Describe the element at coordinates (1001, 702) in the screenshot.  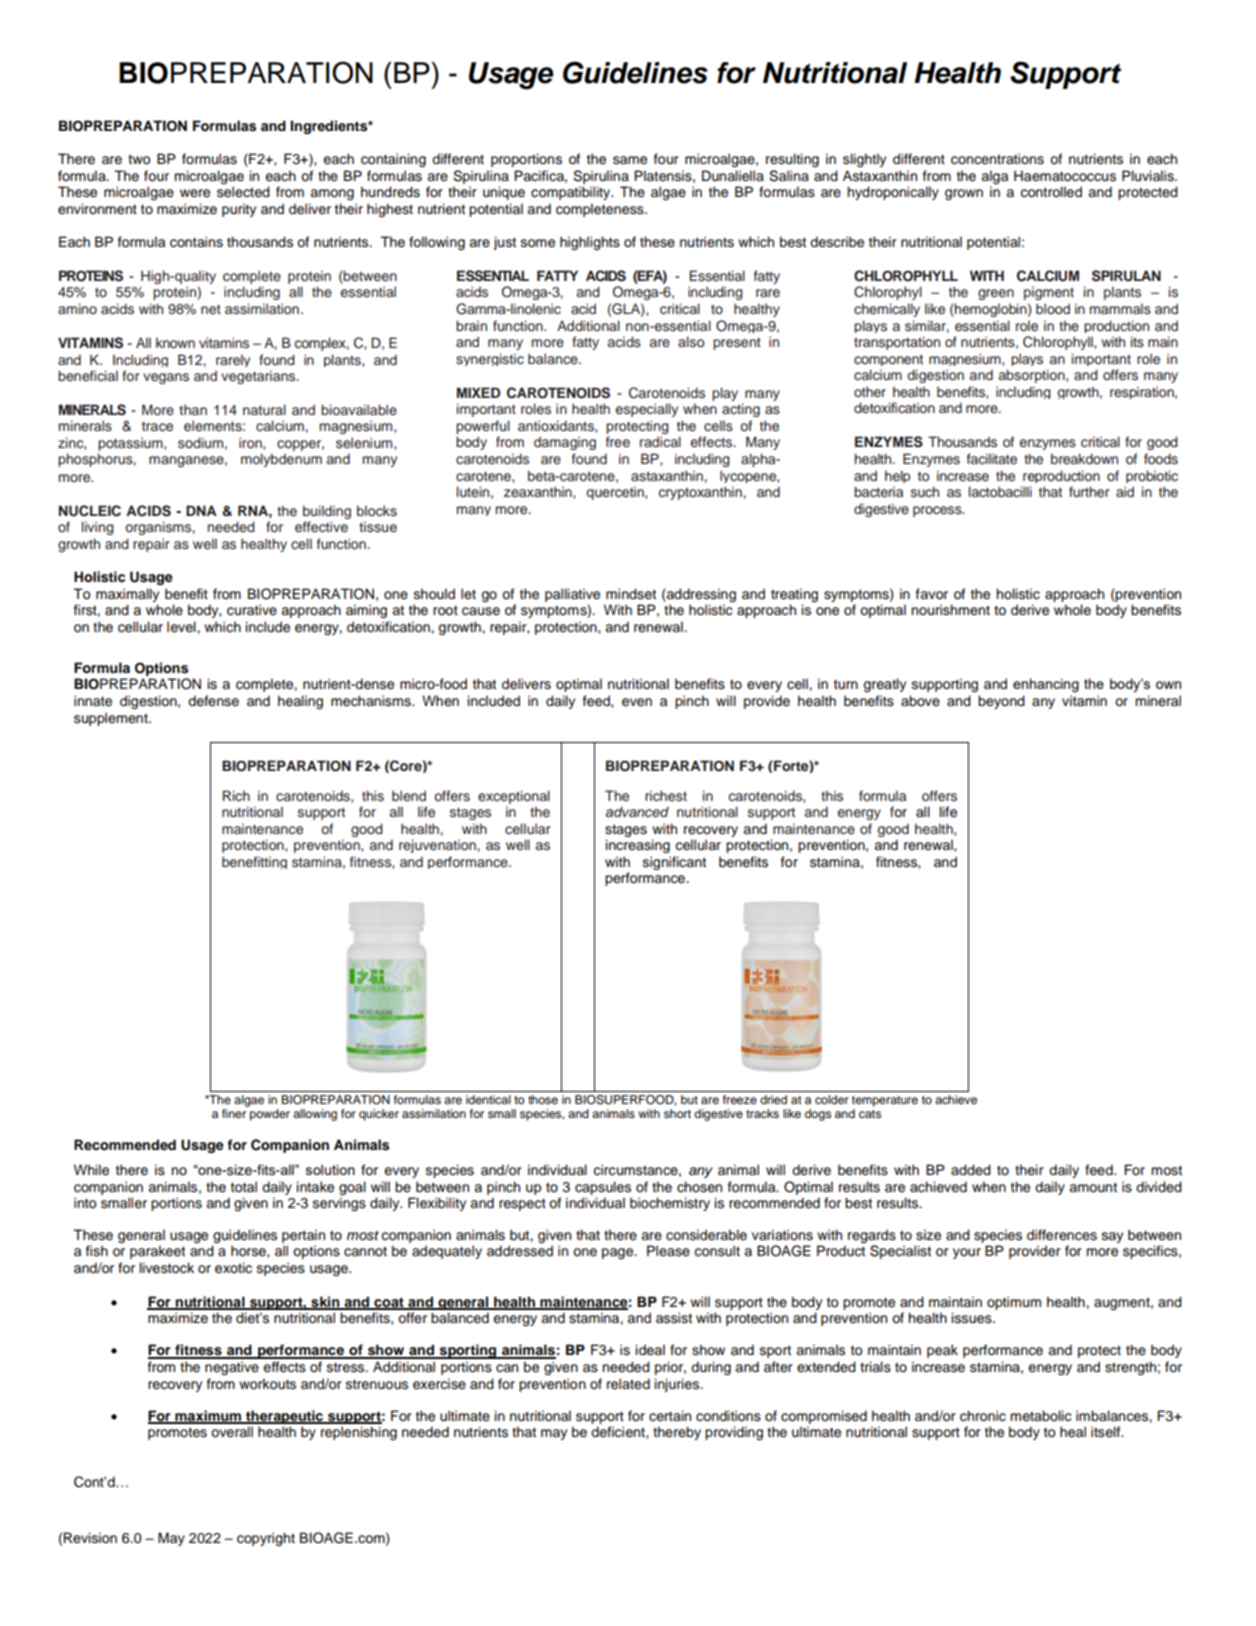
I see `beyond` at that location.
